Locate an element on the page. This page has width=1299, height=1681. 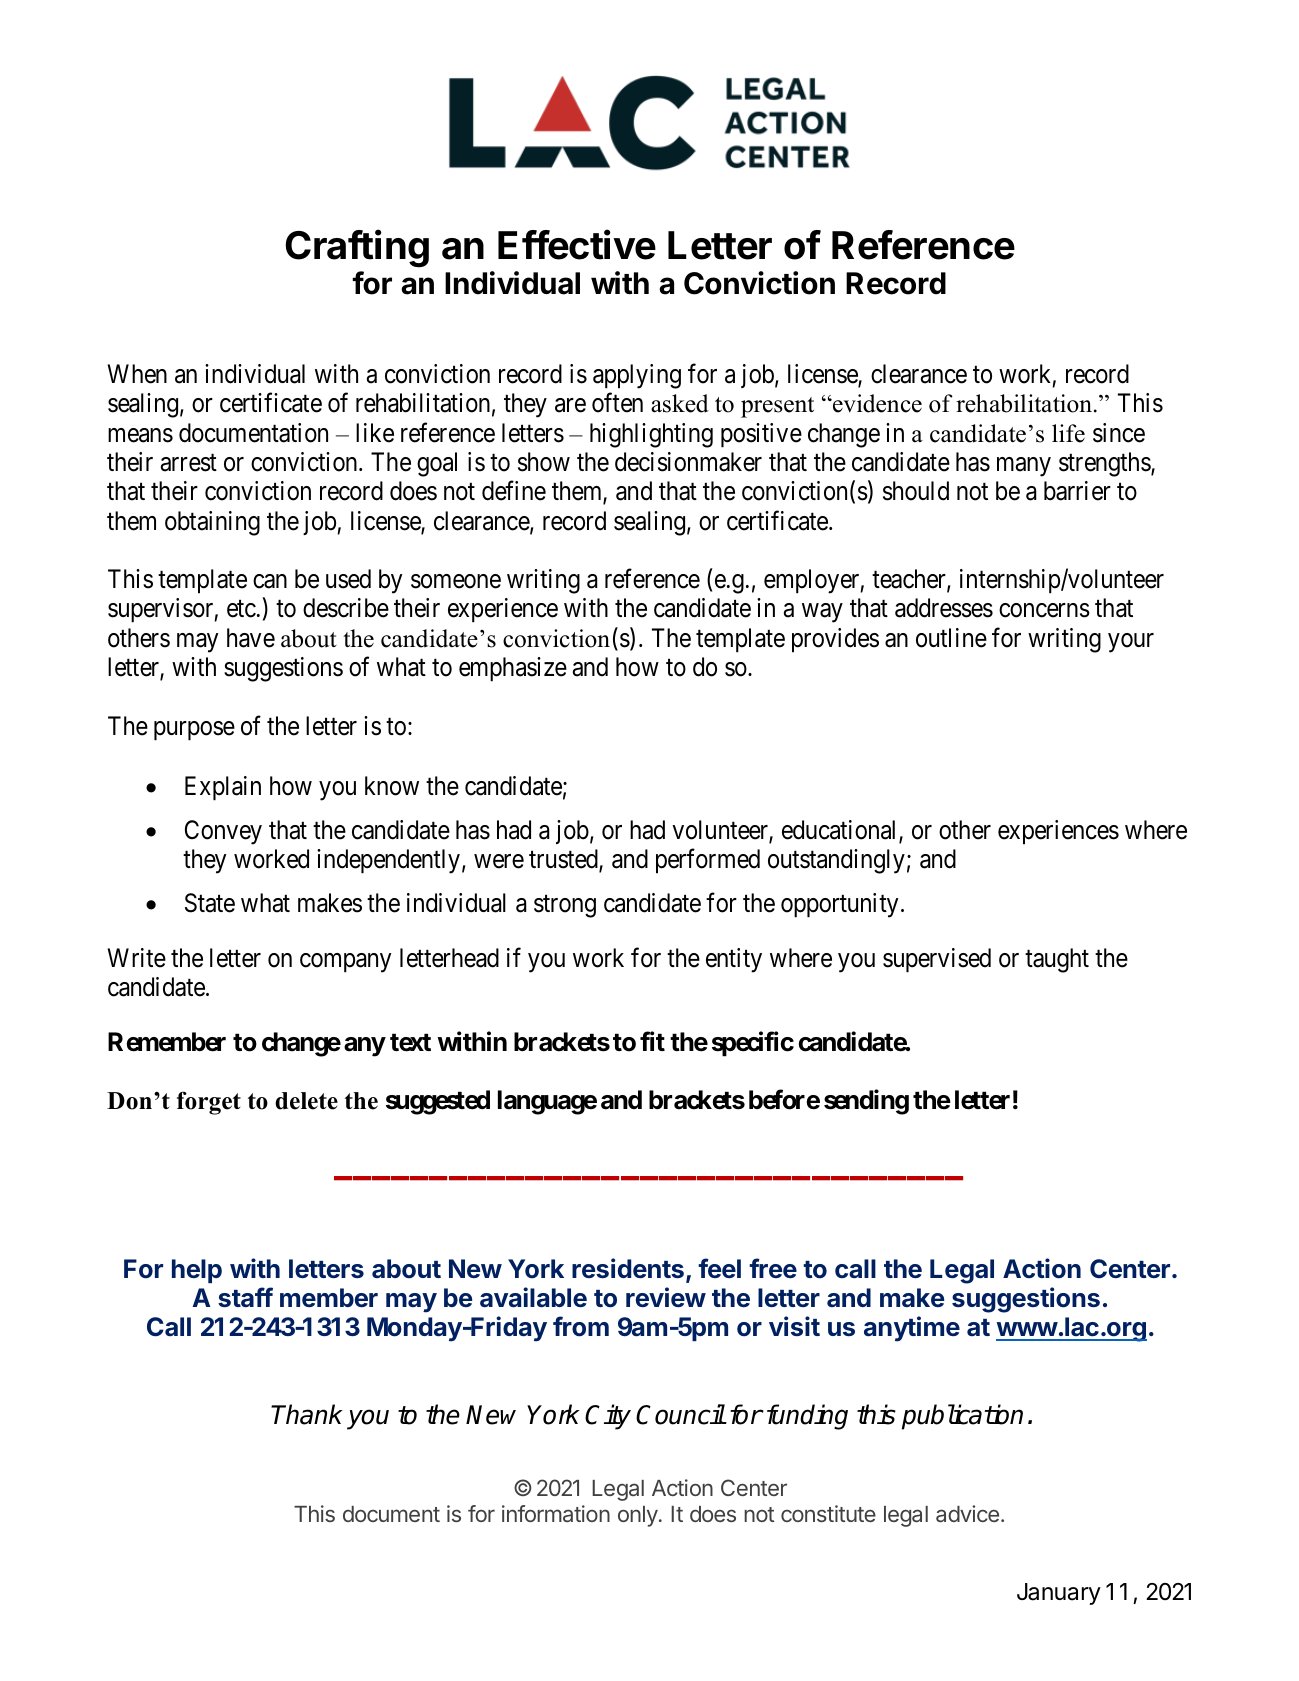
outline is located at coordinates (951, 638).
